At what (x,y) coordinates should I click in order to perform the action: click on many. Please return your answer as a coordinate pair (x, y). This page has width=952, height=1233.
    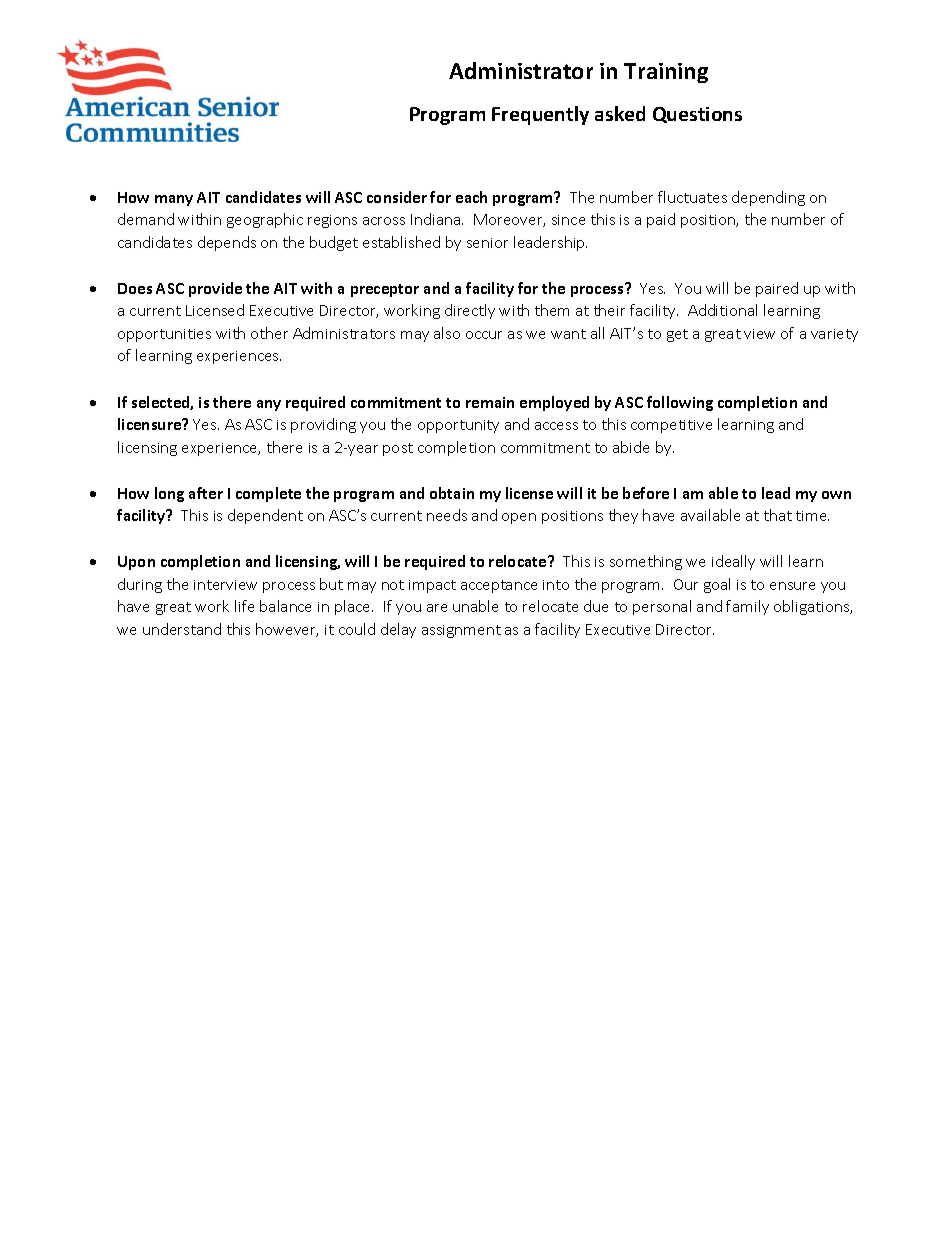
    Looking at the image, I should click on (174, 200).
